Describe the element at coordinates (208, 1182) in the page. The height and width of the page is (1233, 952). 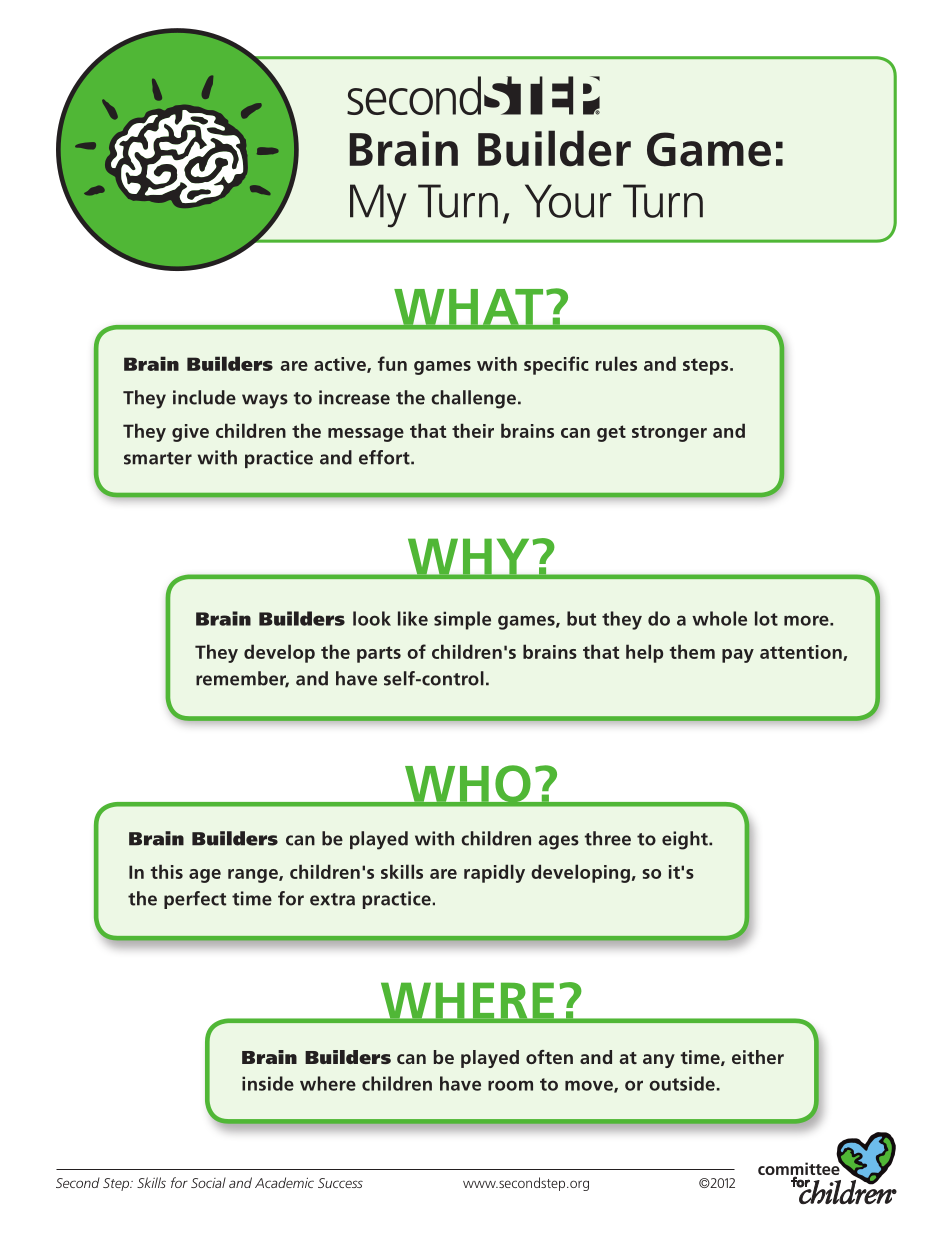
I see `Social` at that location.
